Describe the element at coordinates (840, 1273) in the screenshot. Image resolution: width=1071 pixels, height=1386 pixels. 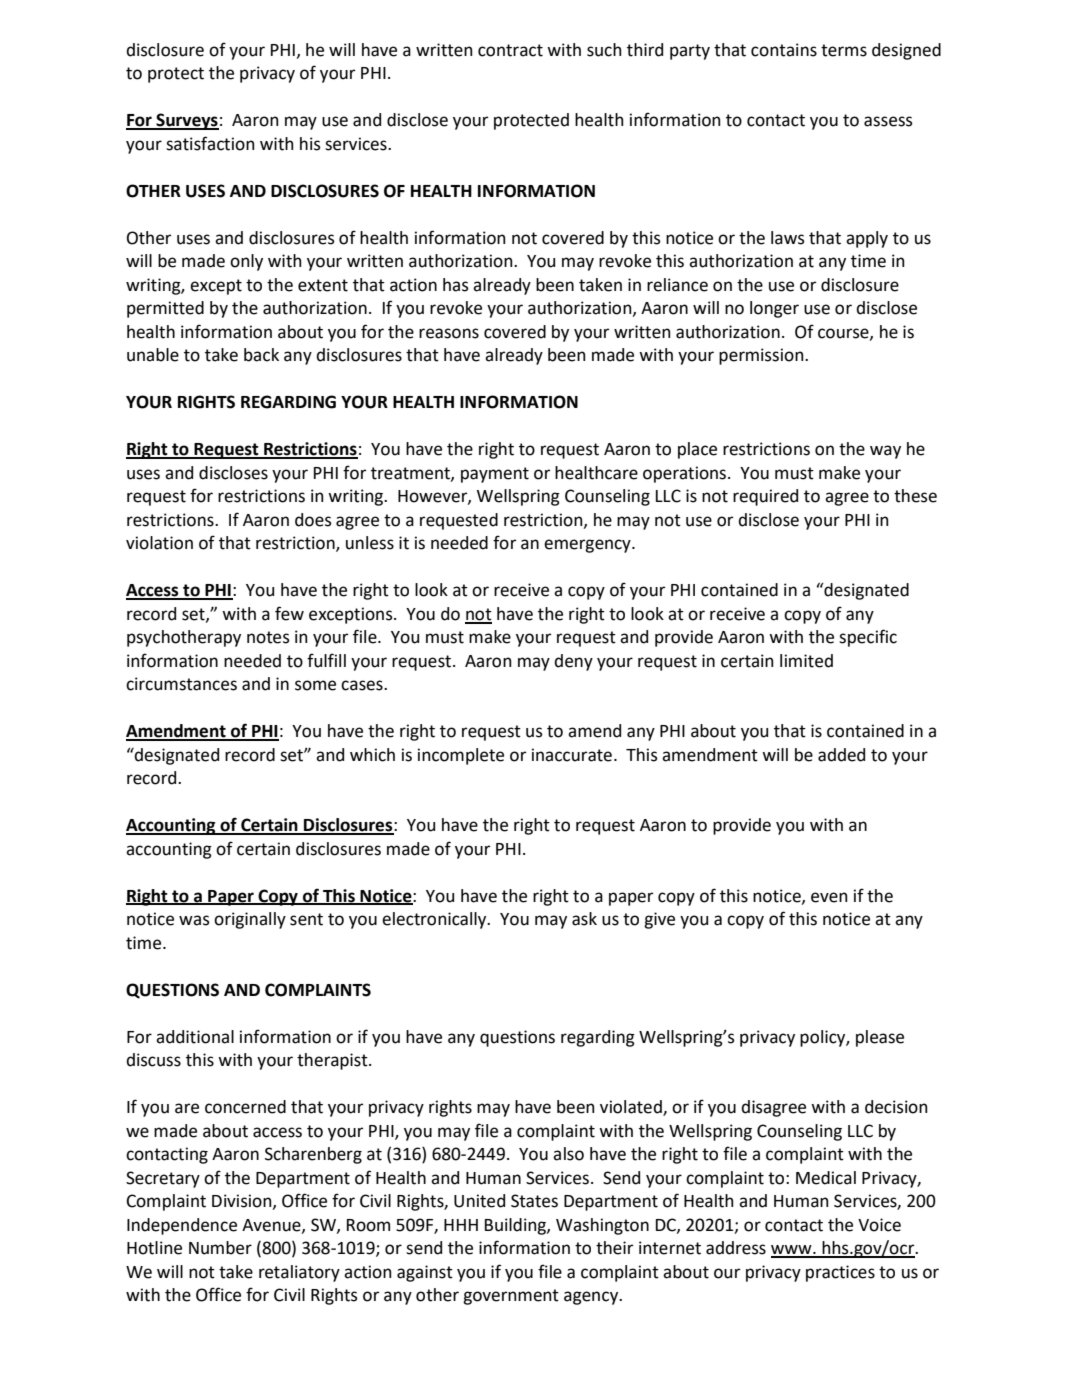
I see `practices` at that location.
